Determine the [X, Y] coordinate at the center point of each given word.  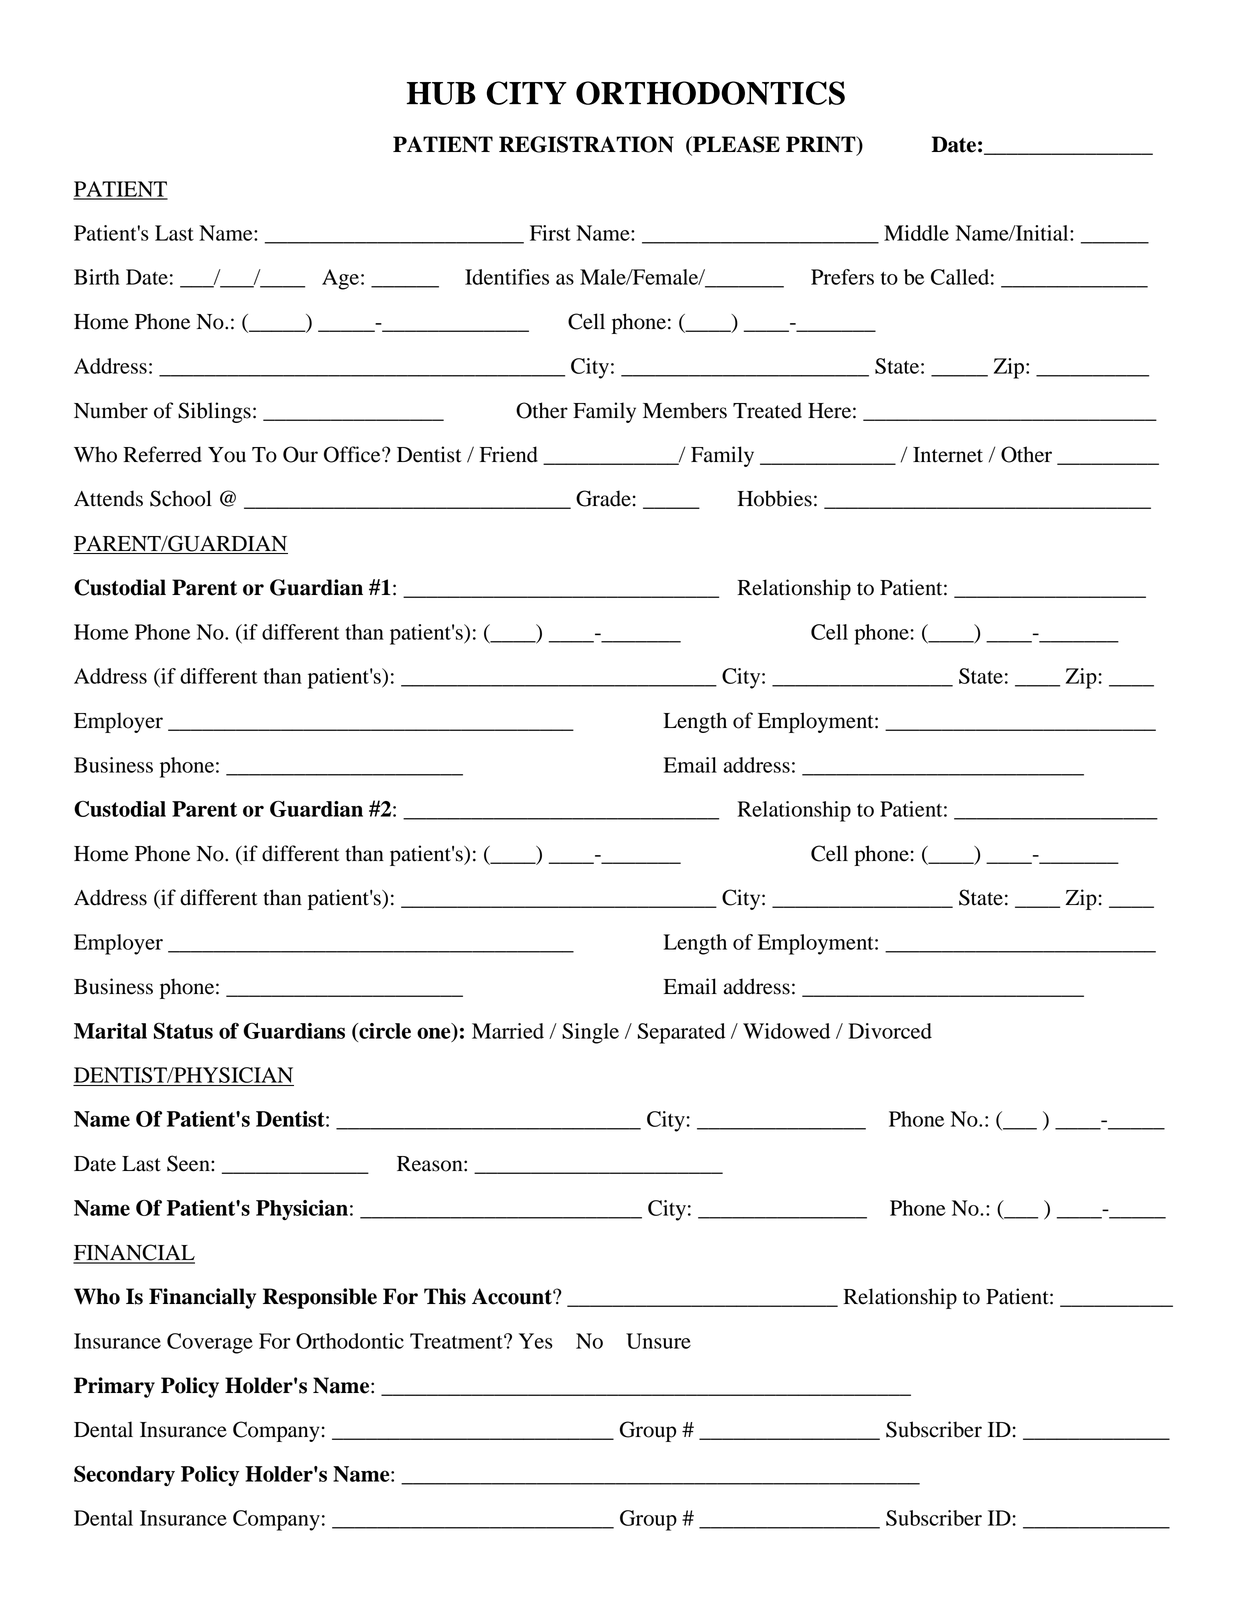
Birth [97, 277]
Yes [536, 1341]
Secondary [124, 1475]
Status [183, 1030]
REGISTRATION [586, 144]
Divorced [890, 1031]
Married [508, 1031]
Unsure [658, 1341]
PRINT [822, 145]
